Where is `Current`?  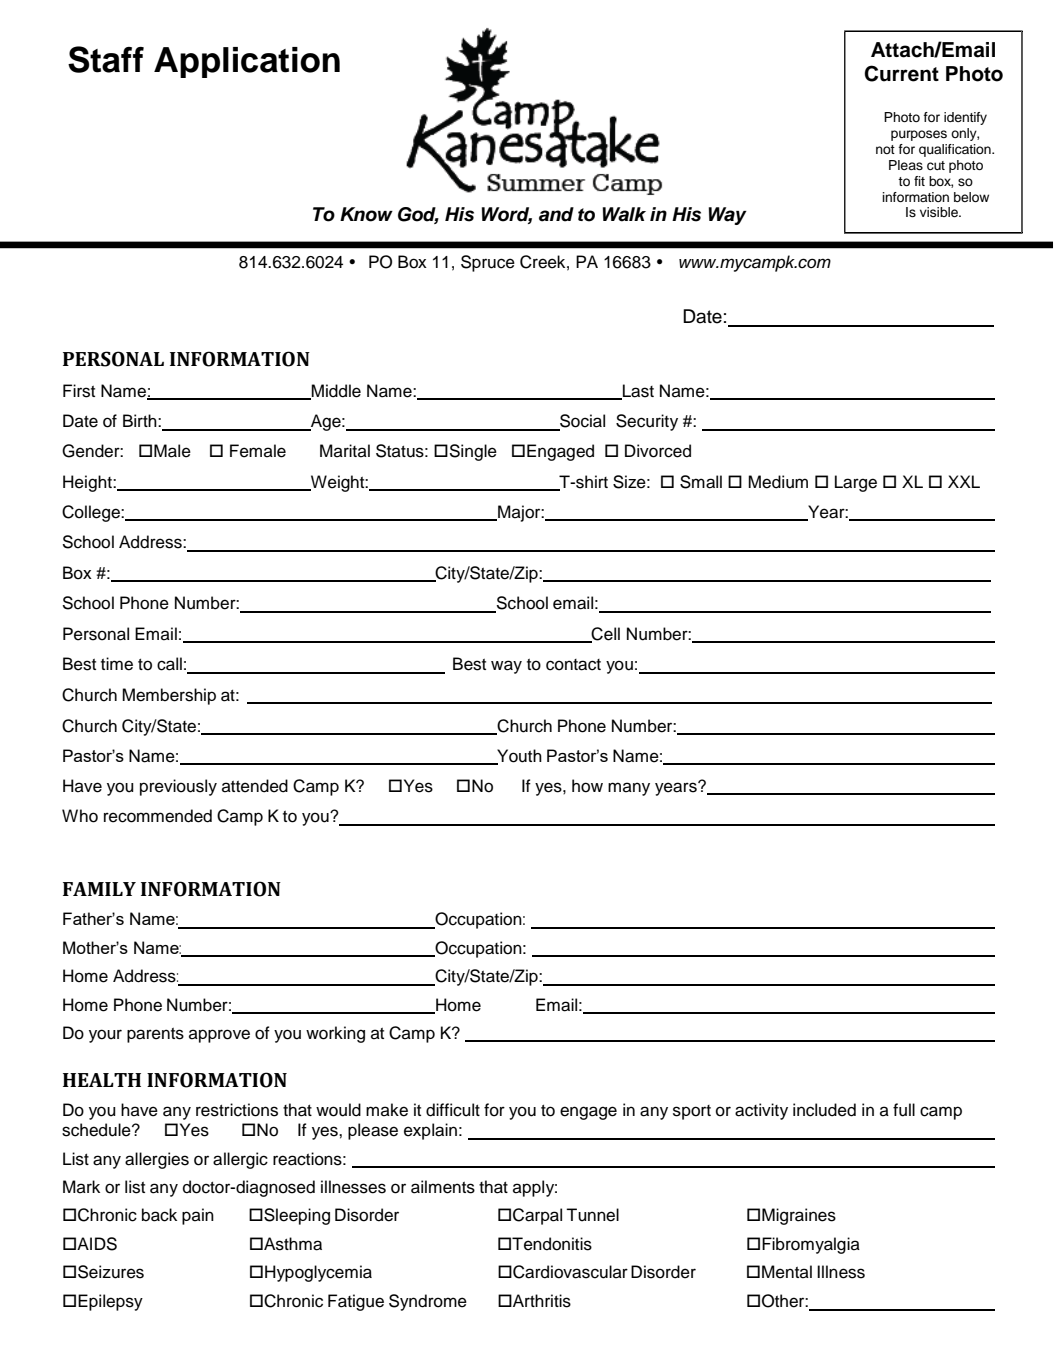
Current is located at coordinates (901, 73).
